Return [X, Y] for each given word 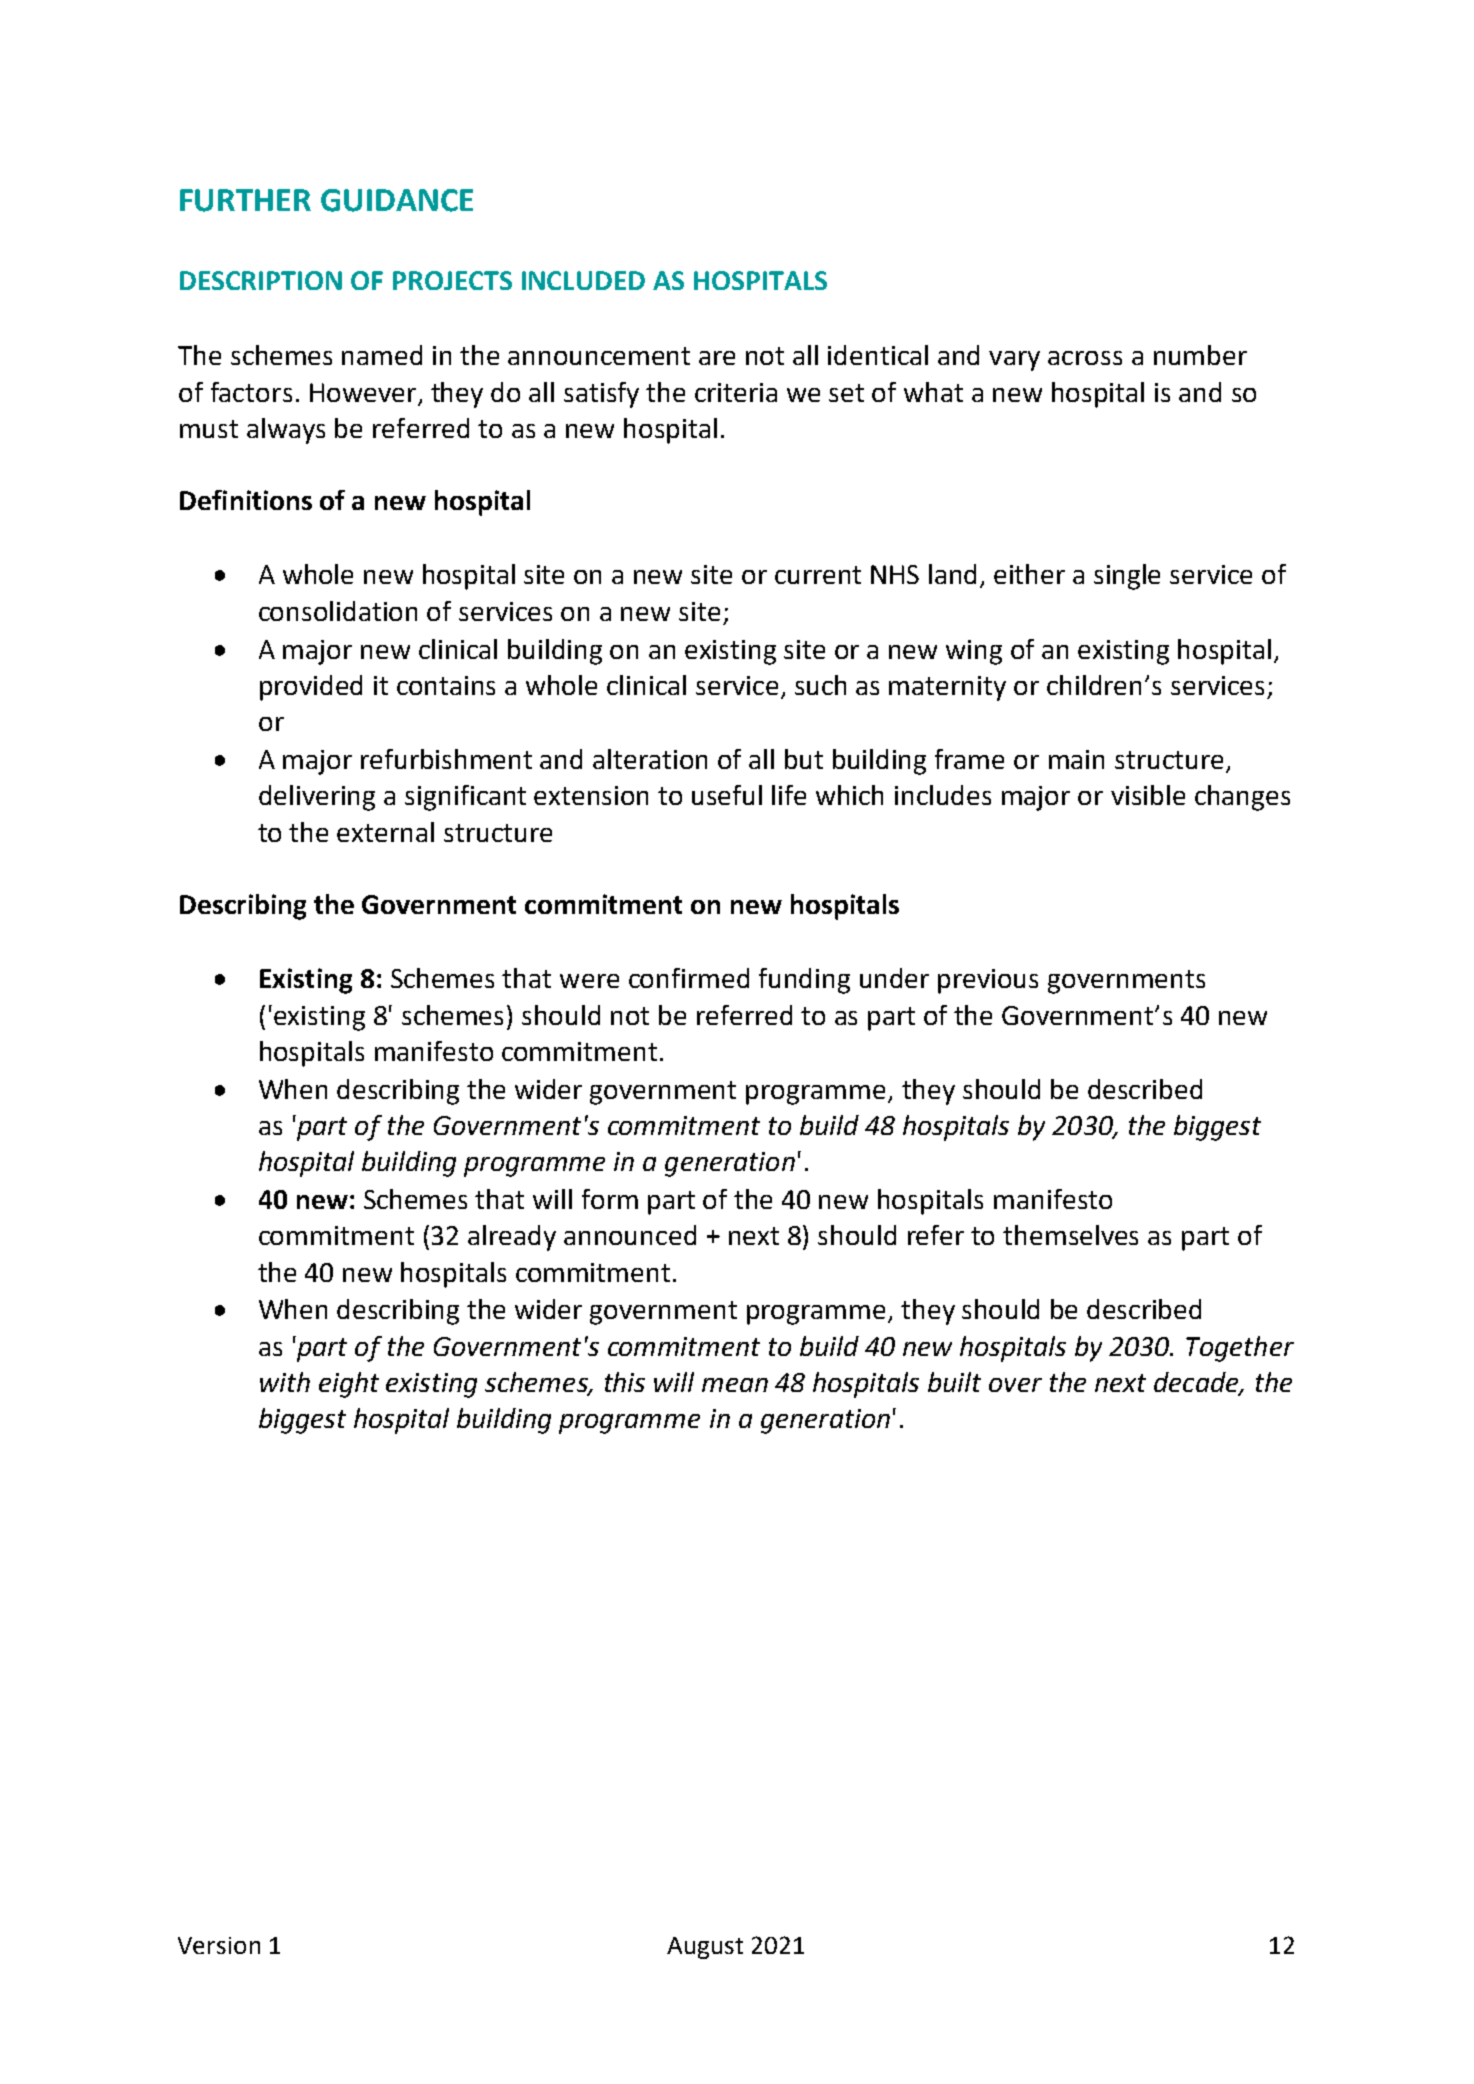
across [1085, 358]
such [820, 685]
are [717, 358]
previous [988, 981]
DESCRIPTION [261, 280]
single [1127, 577]
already [512, 1238]
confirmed [689, 978]
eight [349, 1385]
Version [219, 1945]
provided [311, 688]
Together [1240, 1349]
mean [735, 1385]
